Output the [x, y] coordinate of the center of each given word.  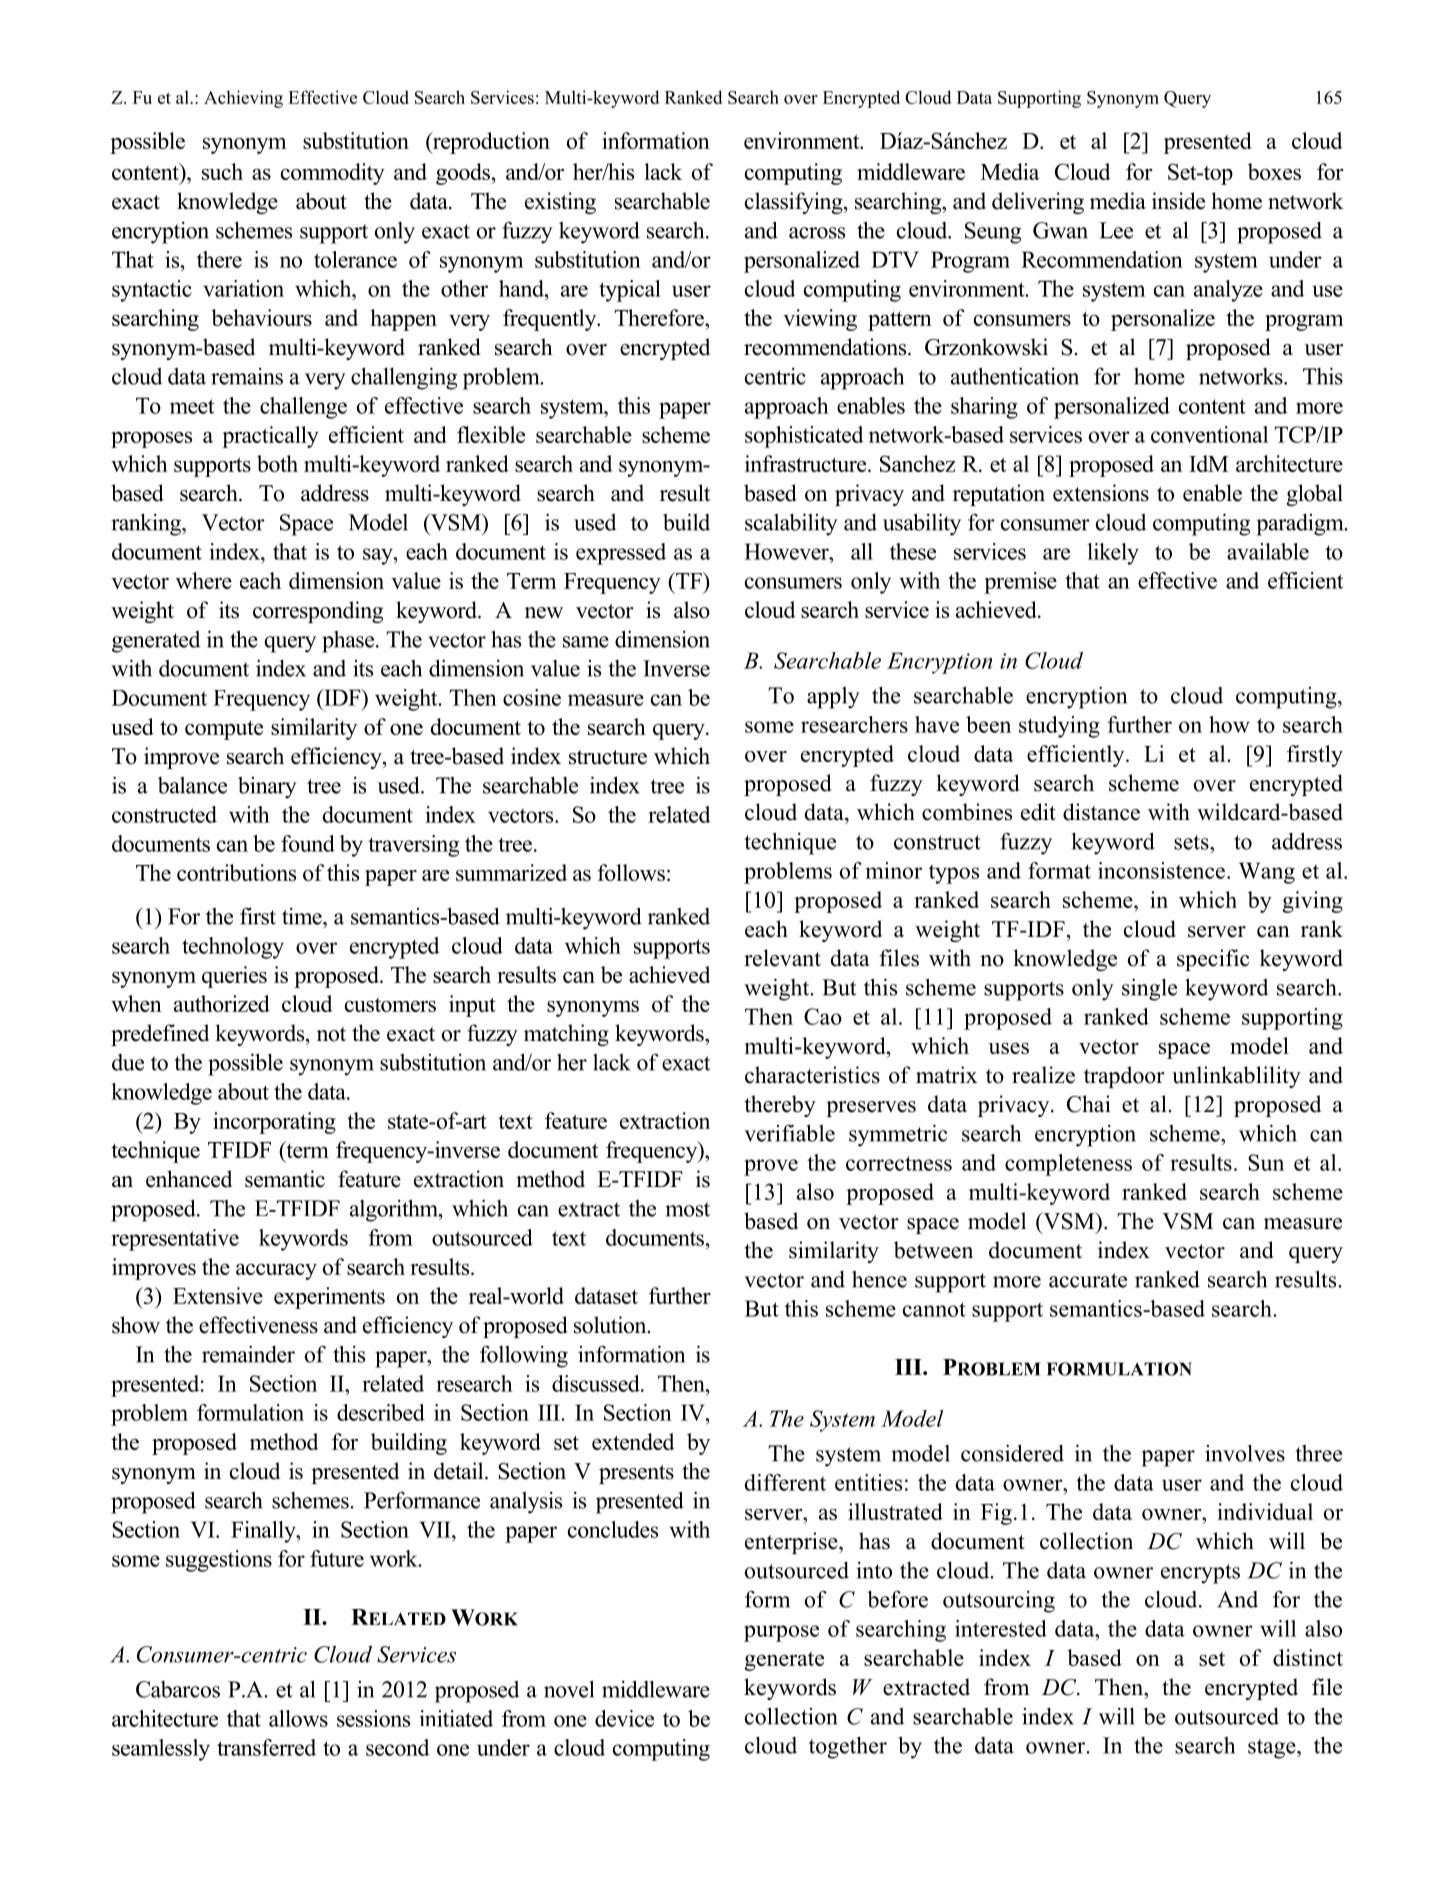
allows [298, 1718]
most [687, 1209]
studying [1059, 727]
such [222, 171]
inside [1178, 201]
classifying [795, 203]
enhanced [189, 1179]
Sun [1266, 1162]
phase [349, 642]
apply [833, 698]
